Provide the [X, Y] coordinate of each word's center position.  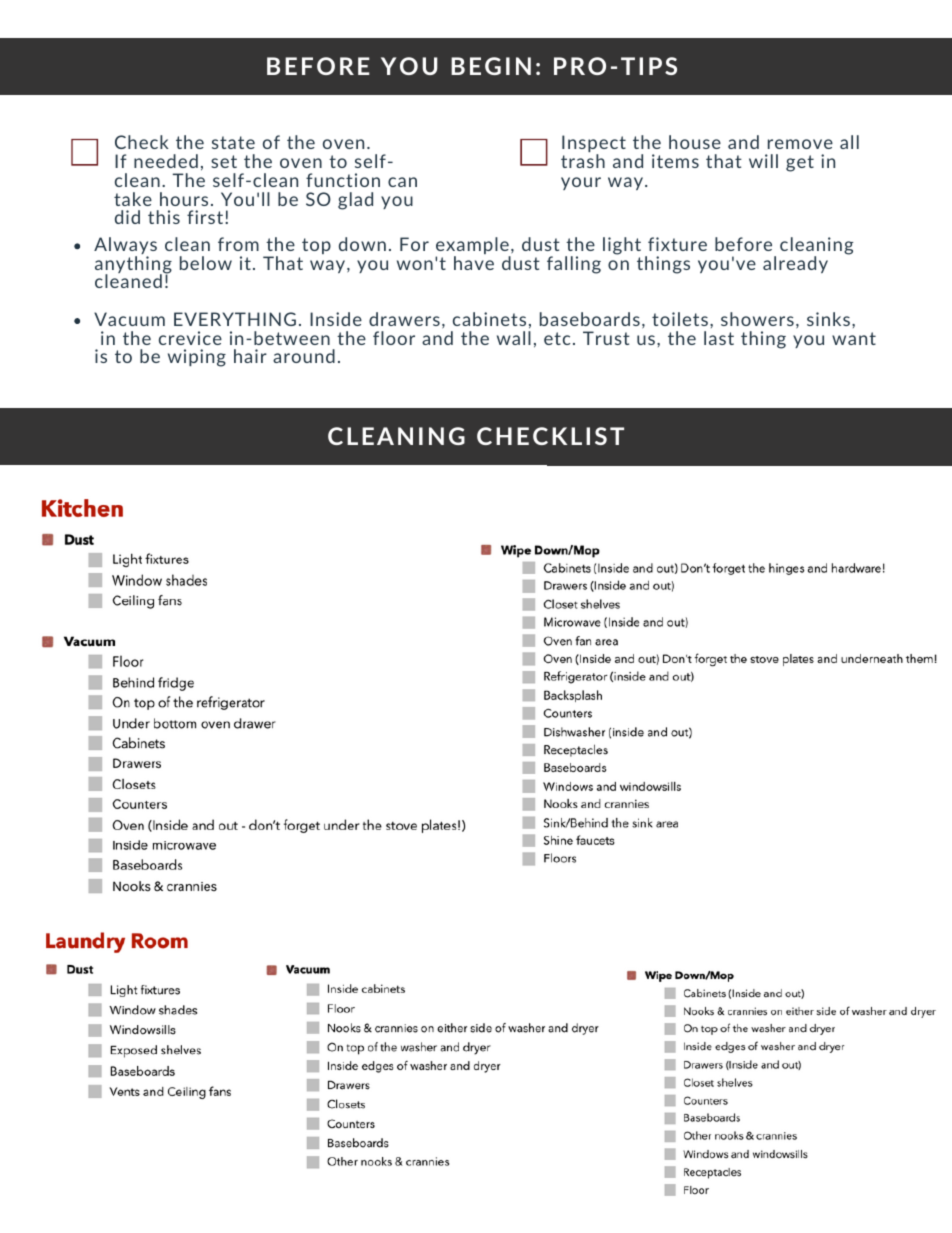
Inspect [594, 145]
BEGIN [491, 66]
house [695, 142]
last [719, 338]
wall [514, 338]
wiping [197, 358]
